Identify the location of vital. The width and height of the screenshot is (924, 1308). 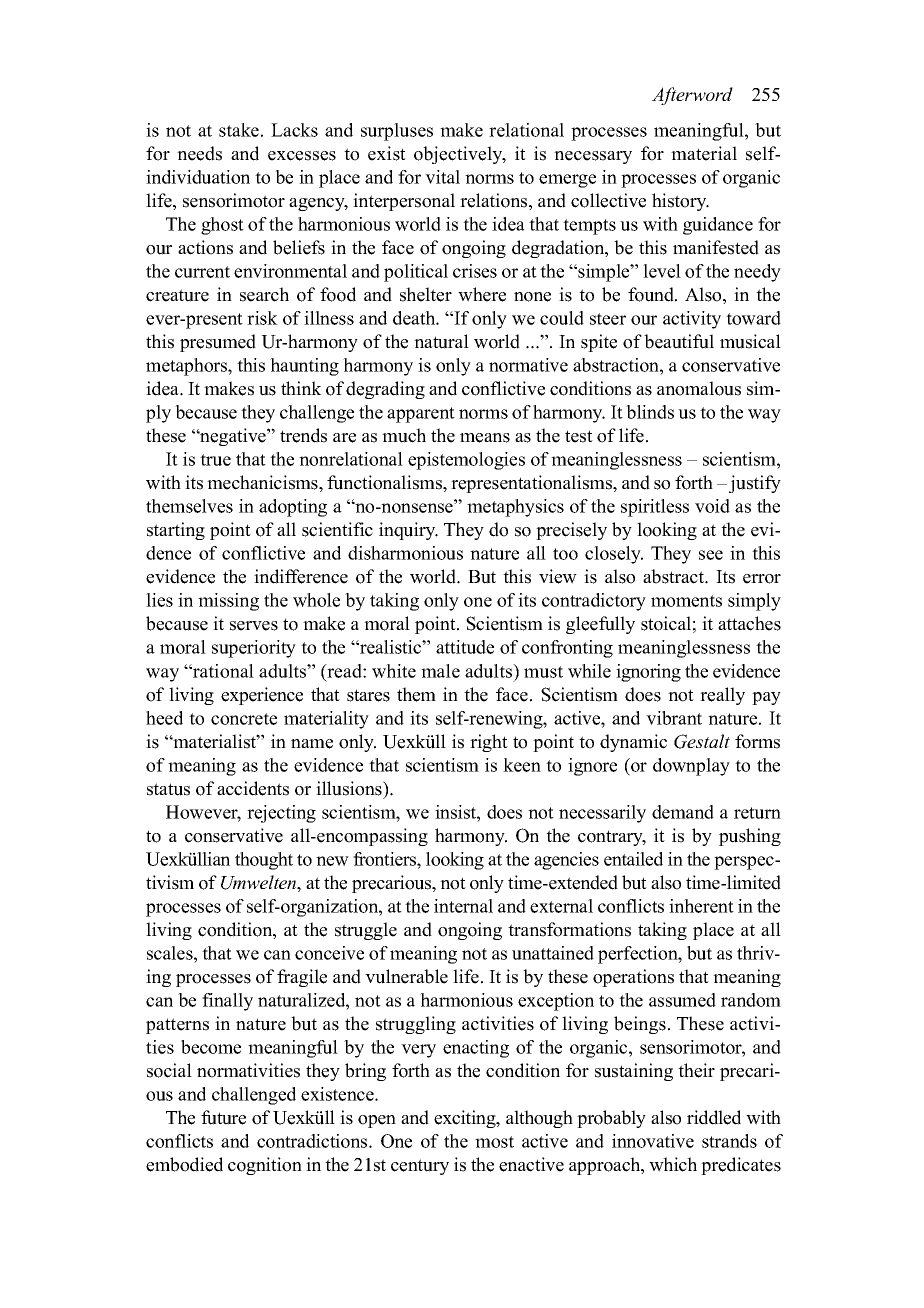
(442, 177).
